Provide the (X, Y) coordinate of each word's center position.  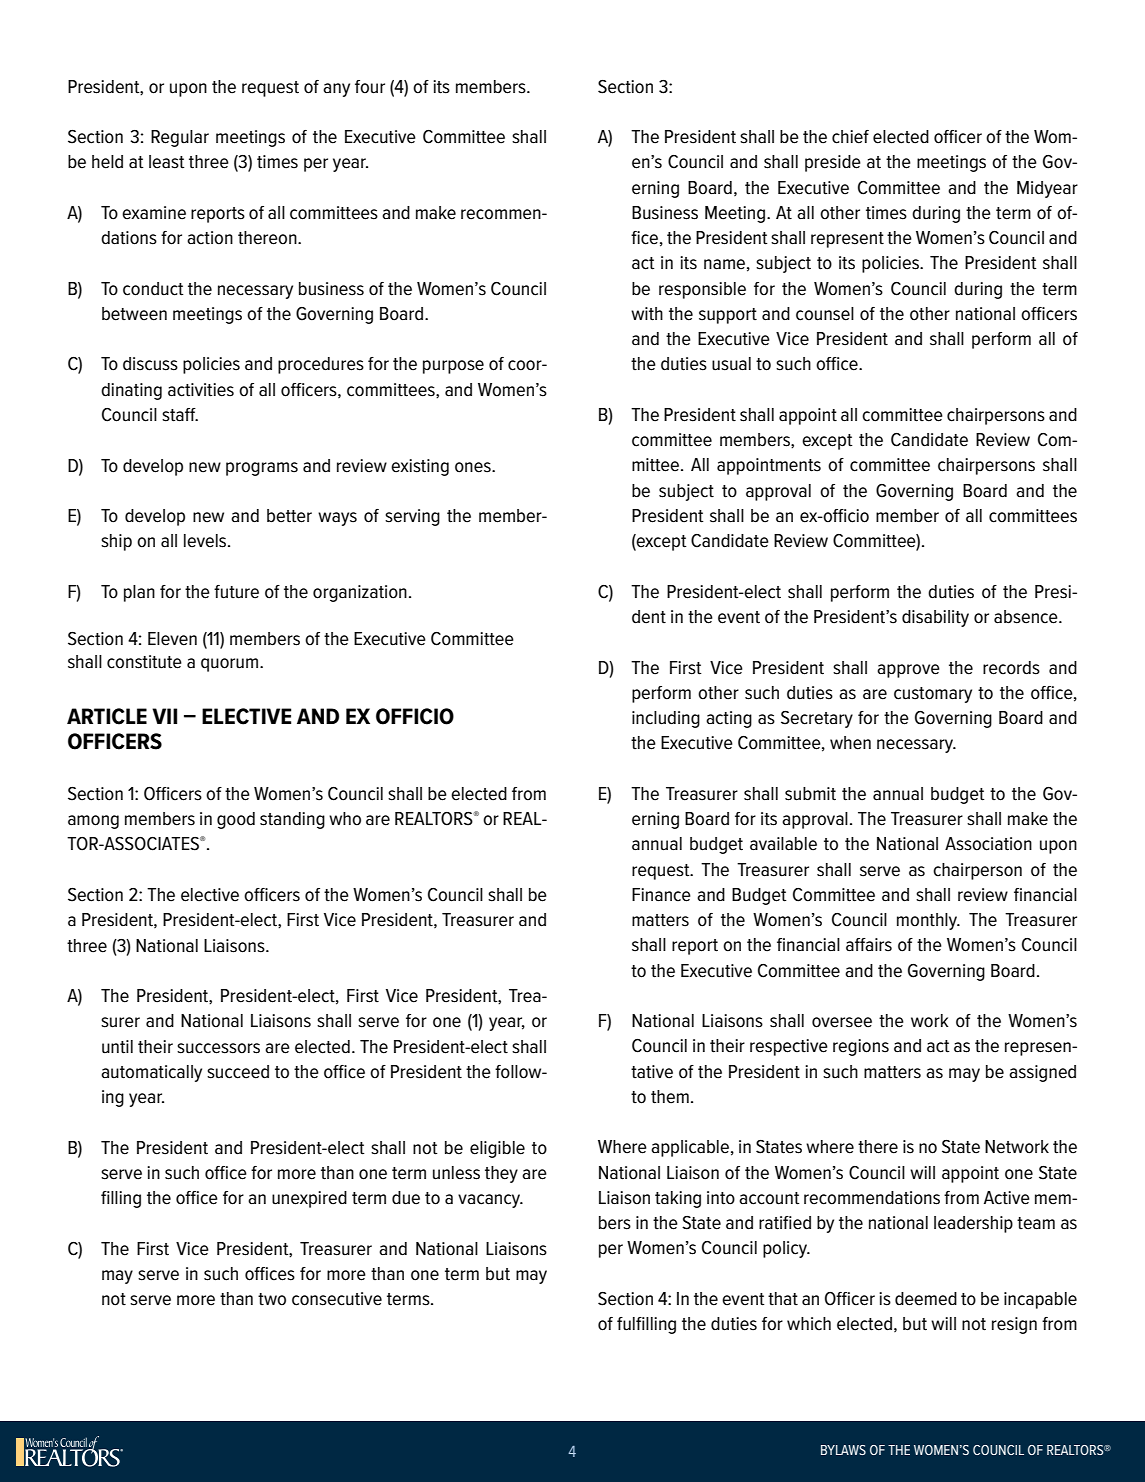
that (783, 1298)
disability (935, 618)
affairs (869, 945)
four (370, 87)
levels (206, 541)
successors (218, 1048)
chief (850, 137)
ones (474, 467)
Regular (180, 138)
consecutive (337, 1299)
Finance (661, 895)
